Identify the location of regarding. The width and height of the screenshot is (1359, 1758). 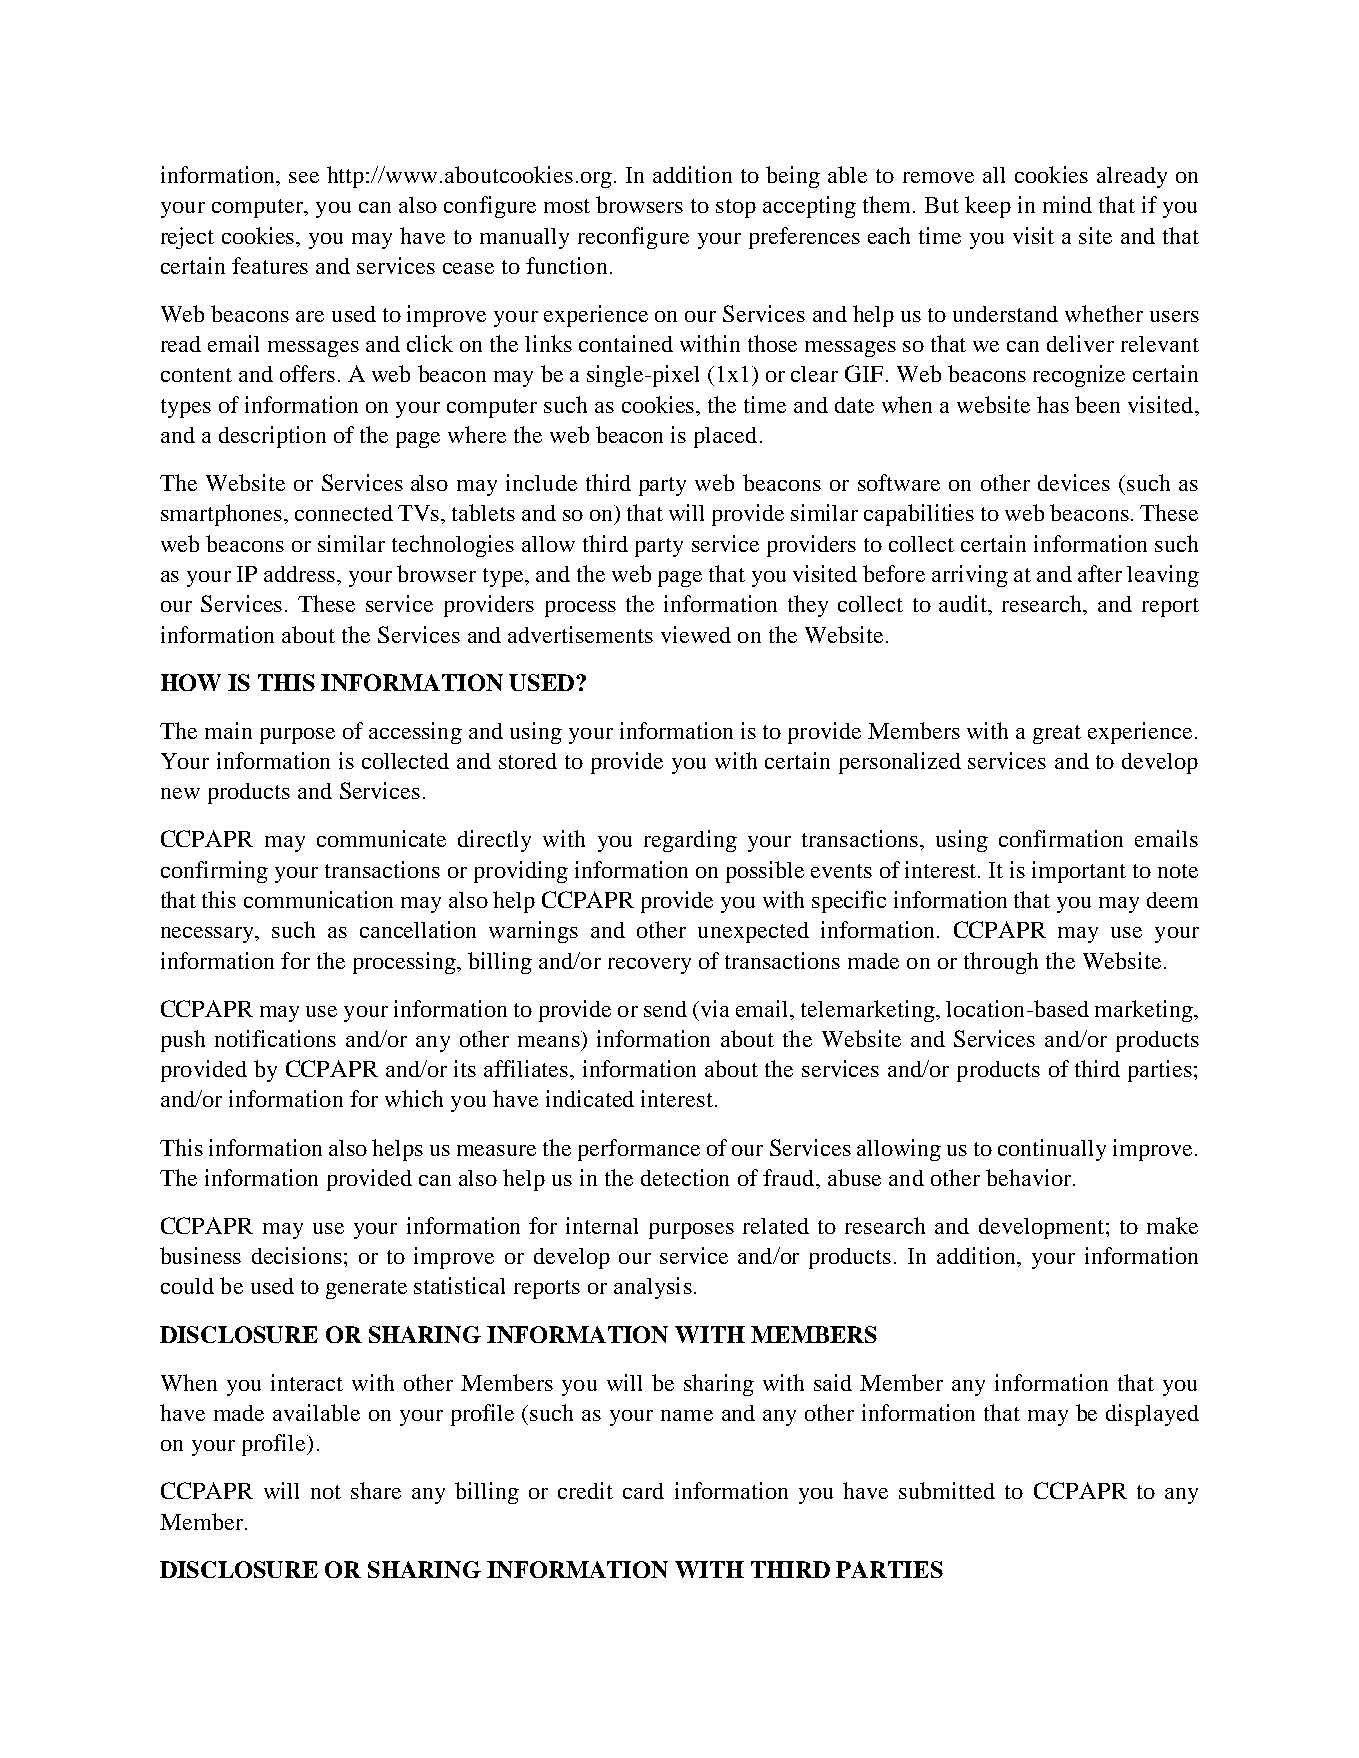
(690, 841).
